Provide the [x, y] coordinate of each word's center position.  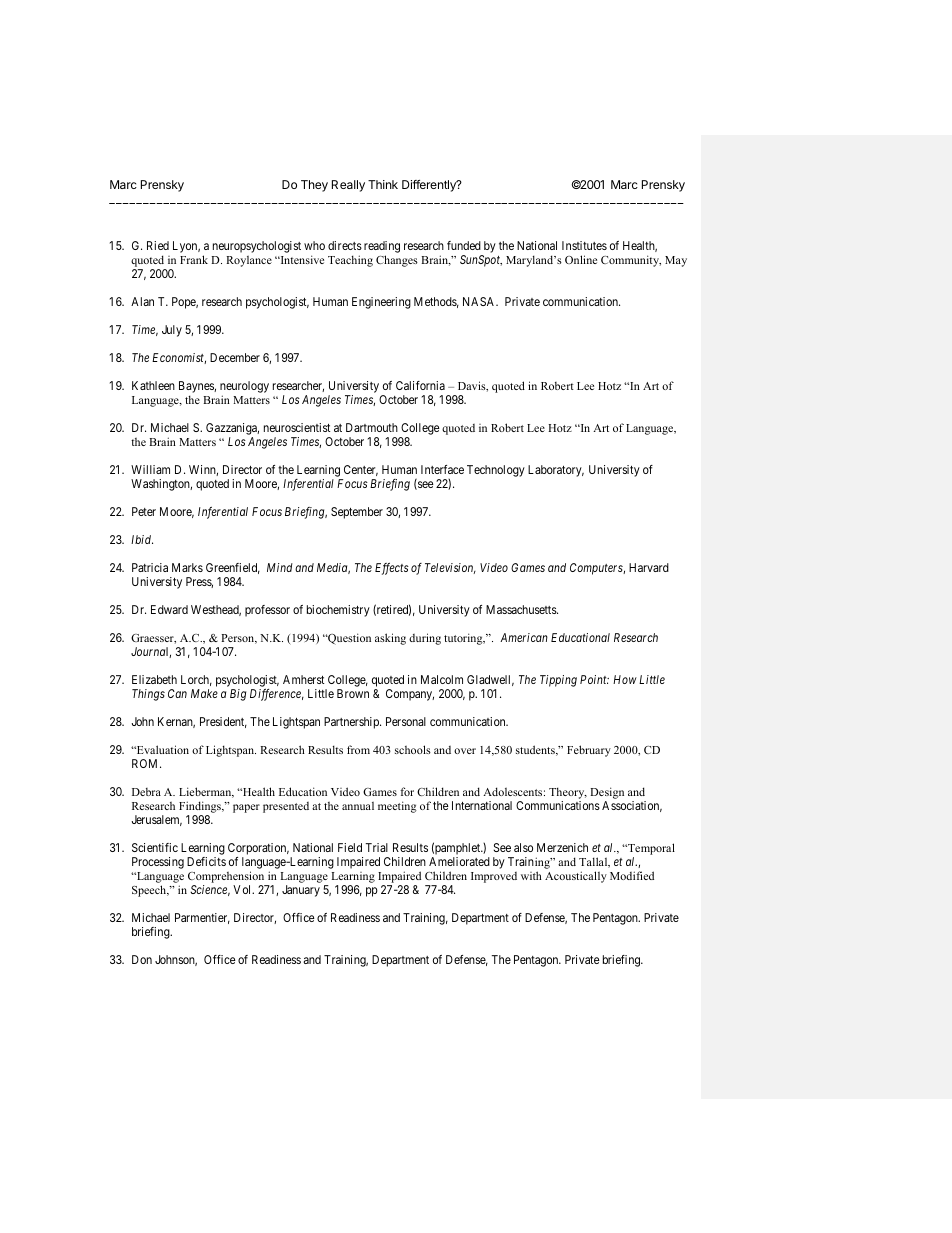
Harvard [649, 567]
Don [142, 959]
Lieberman [206, 792]
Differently [430, 186]
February [589, 751]
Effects [392, 569]
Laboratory [556, 471]
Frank [194, 259]
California [420, 385]
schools [413, 749]
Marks [187, 567]
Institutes [584, 245]
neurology [244, 388]
